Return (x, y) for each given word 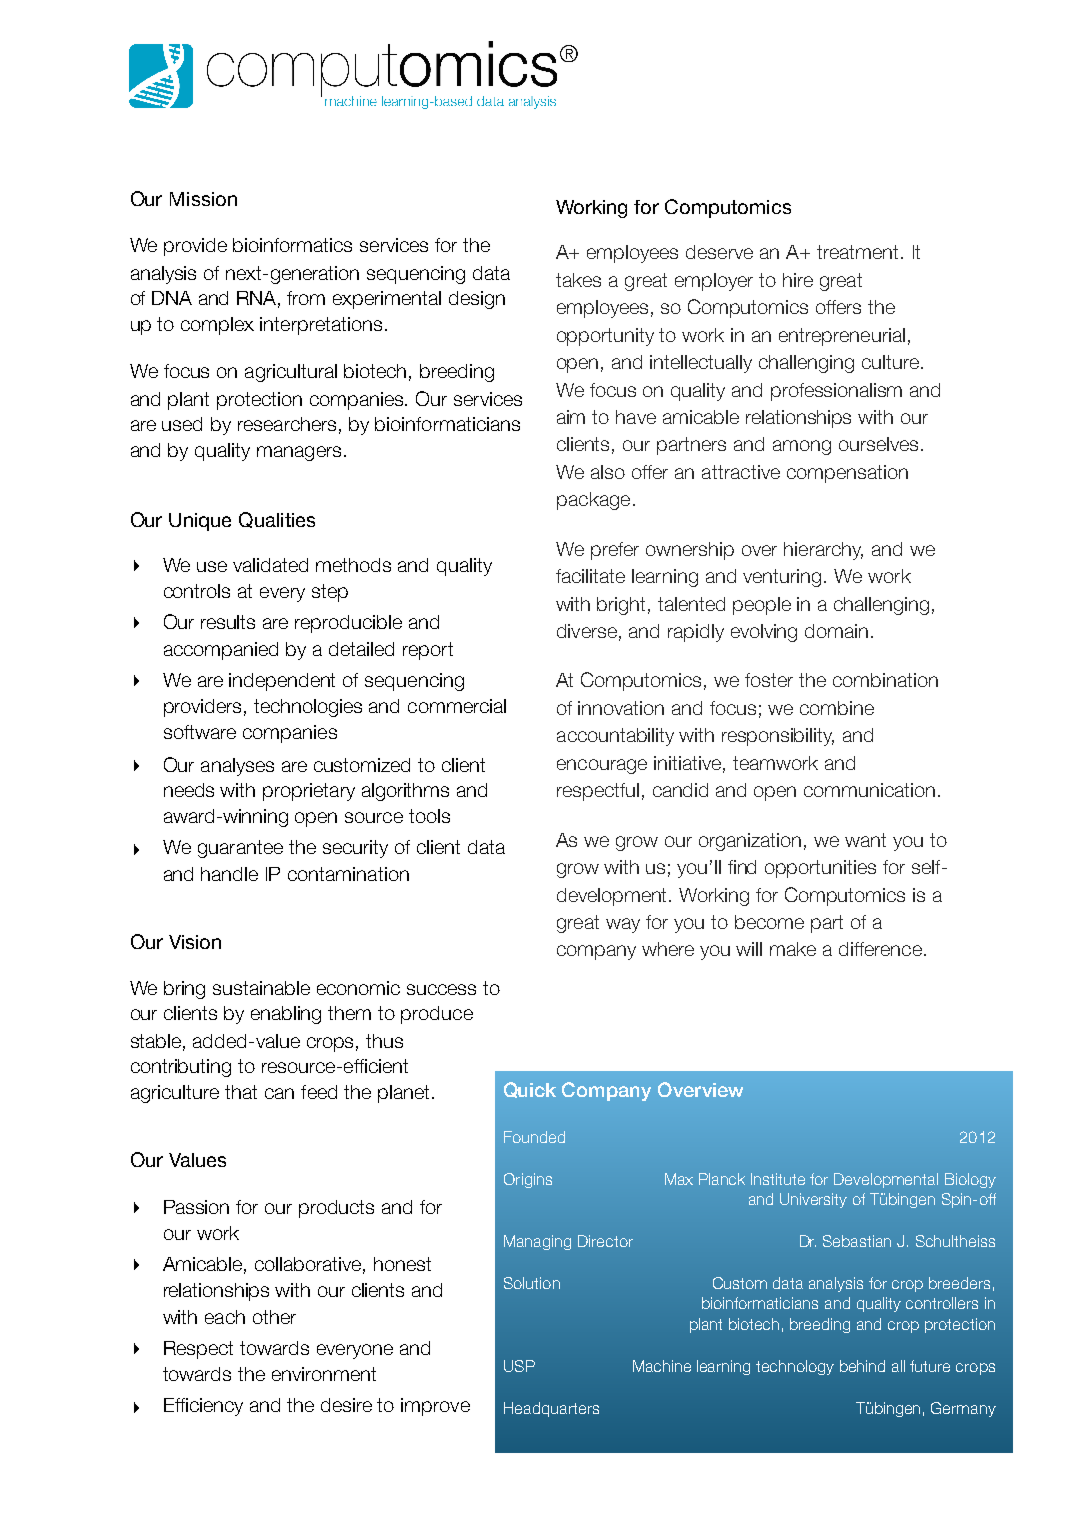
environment (324, 1374)
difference (880, 949)
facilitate (590, 576)
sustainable (261, 988)
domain (836, 631)
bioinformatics (292, 245)
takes (578, 280)
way (623, 925)
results (228, 622)
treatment (857, 252)
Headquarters (551, 1409)
